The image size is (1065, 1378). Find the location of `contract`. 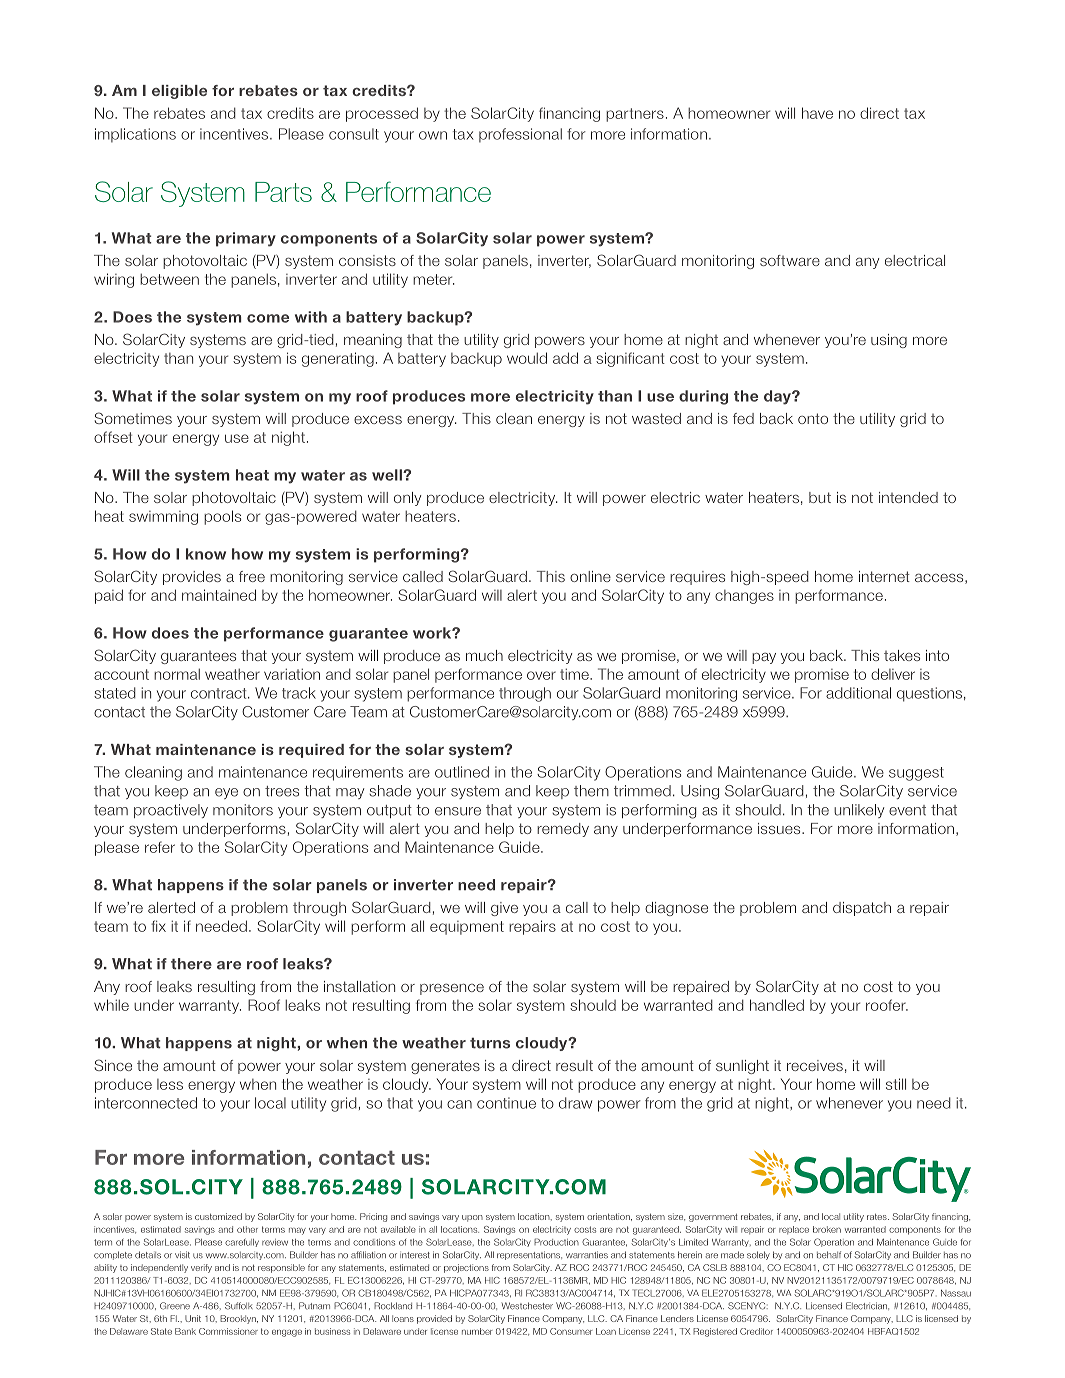

contract is located at coordinates (220, 693).
